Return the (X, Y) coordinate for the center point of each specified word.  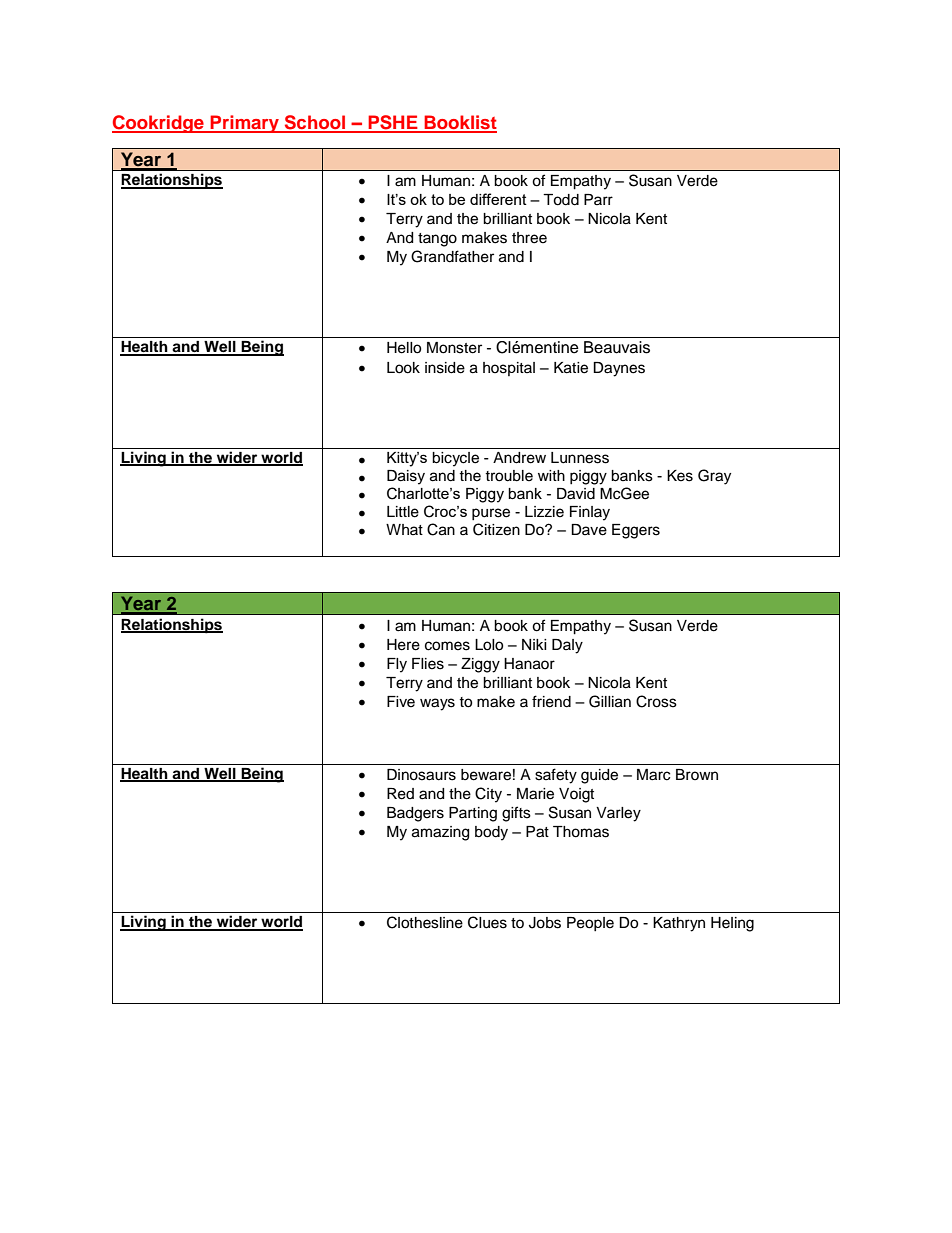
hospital (509, 369)
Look (403, 368)
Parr (598, 199)
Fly (397, 665)
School (315, 123)
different (498, 199)
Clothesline (425, 922)
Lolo (489, 645)
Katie (571, 368)
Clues (487, 922)
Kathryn (679, 924)
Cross (656, 701)
